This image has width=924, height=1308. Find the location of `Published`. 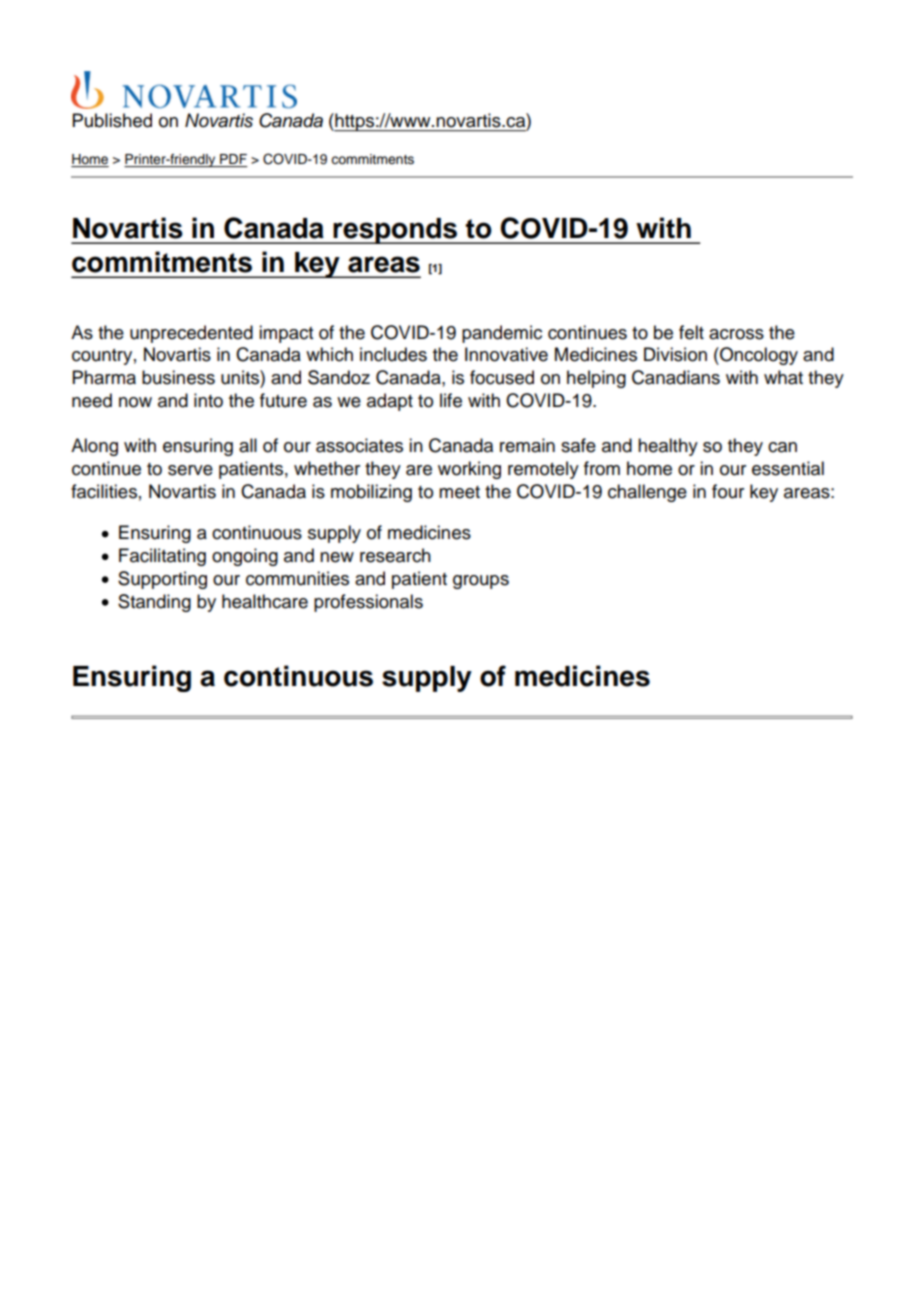

Published is located at coordinates (112, 120).
